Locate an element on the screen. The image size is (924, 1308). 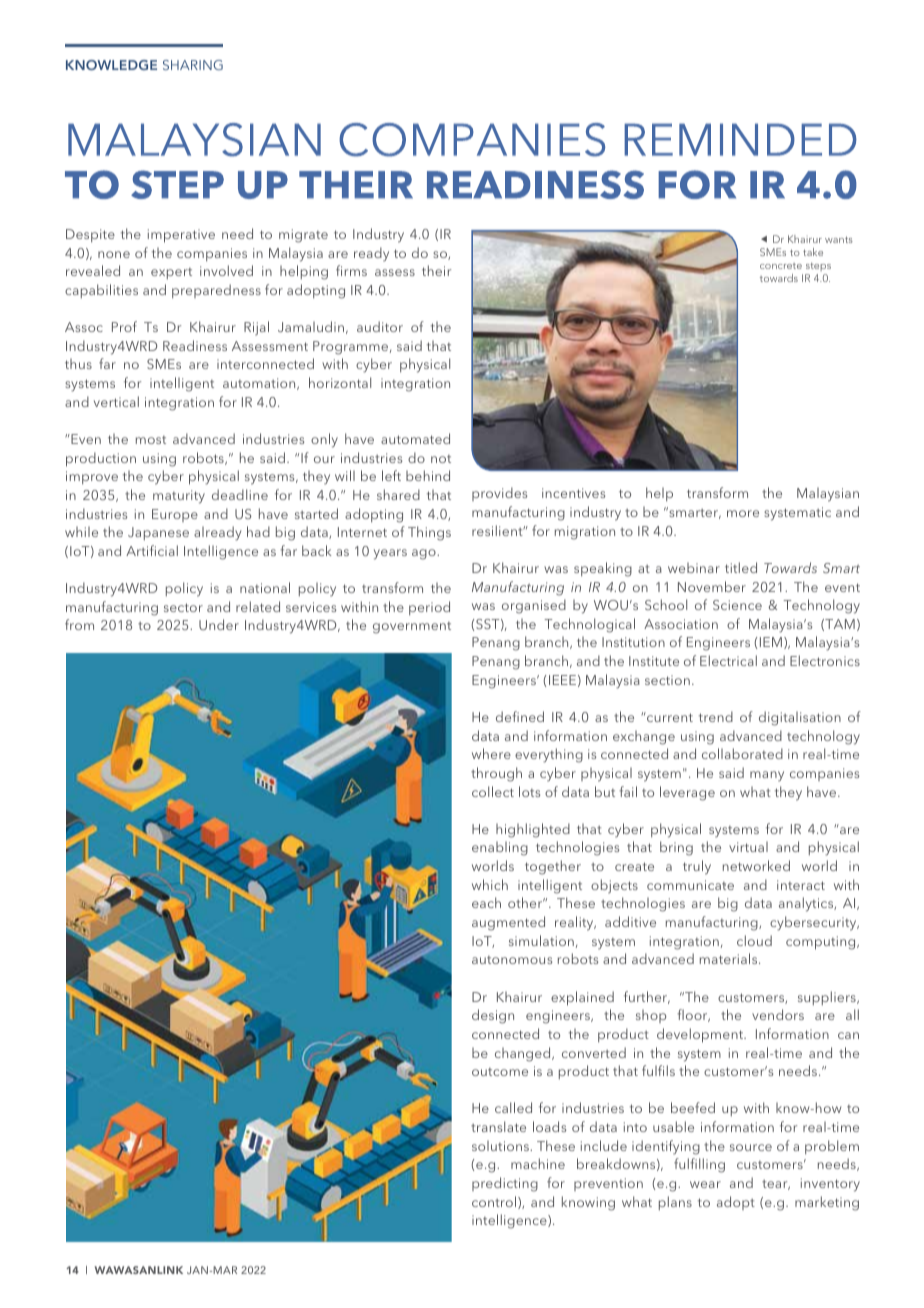
wants is located at coordinates (839, 239).
